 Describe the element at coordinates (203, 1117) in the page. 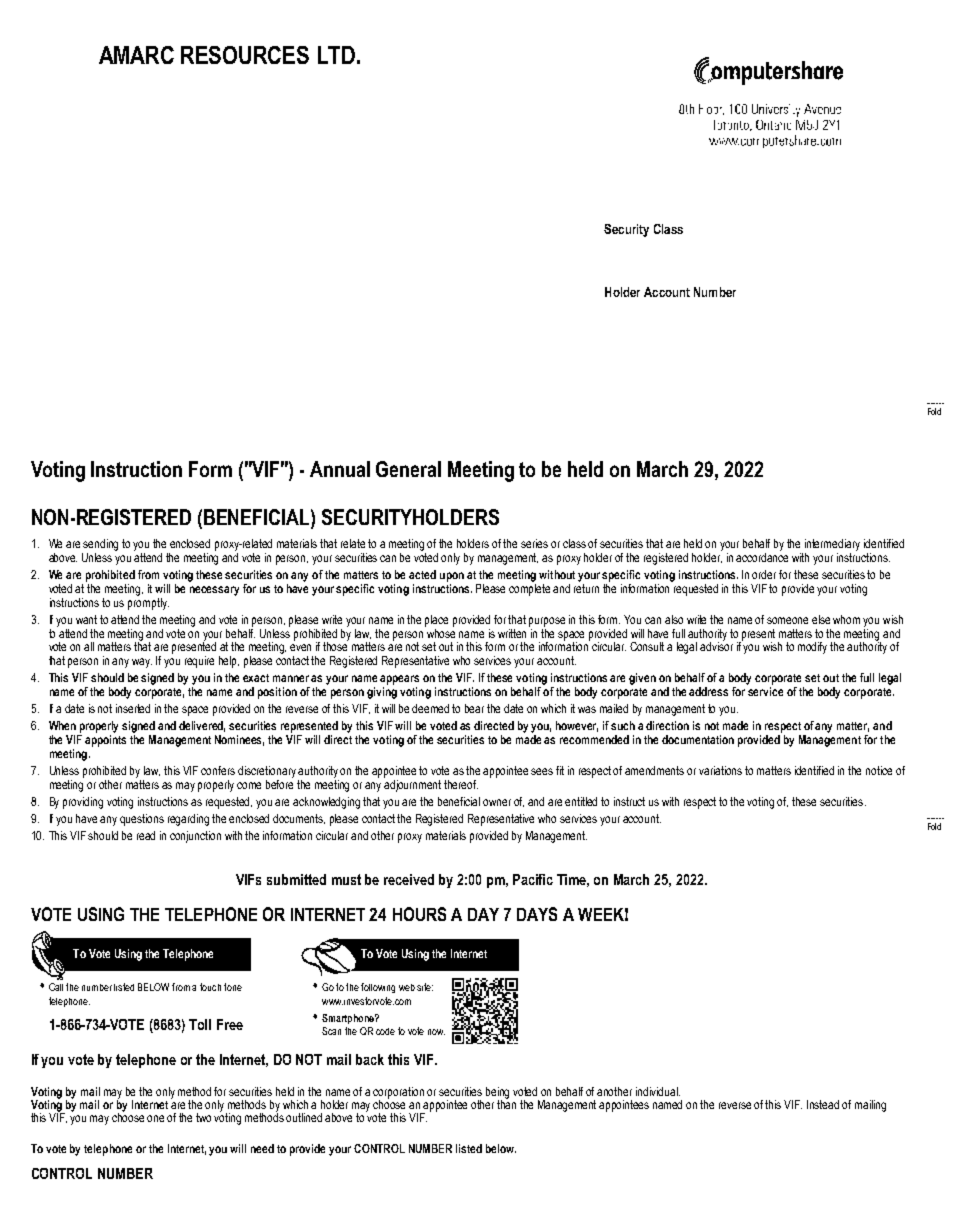

I see `two` at that location.
